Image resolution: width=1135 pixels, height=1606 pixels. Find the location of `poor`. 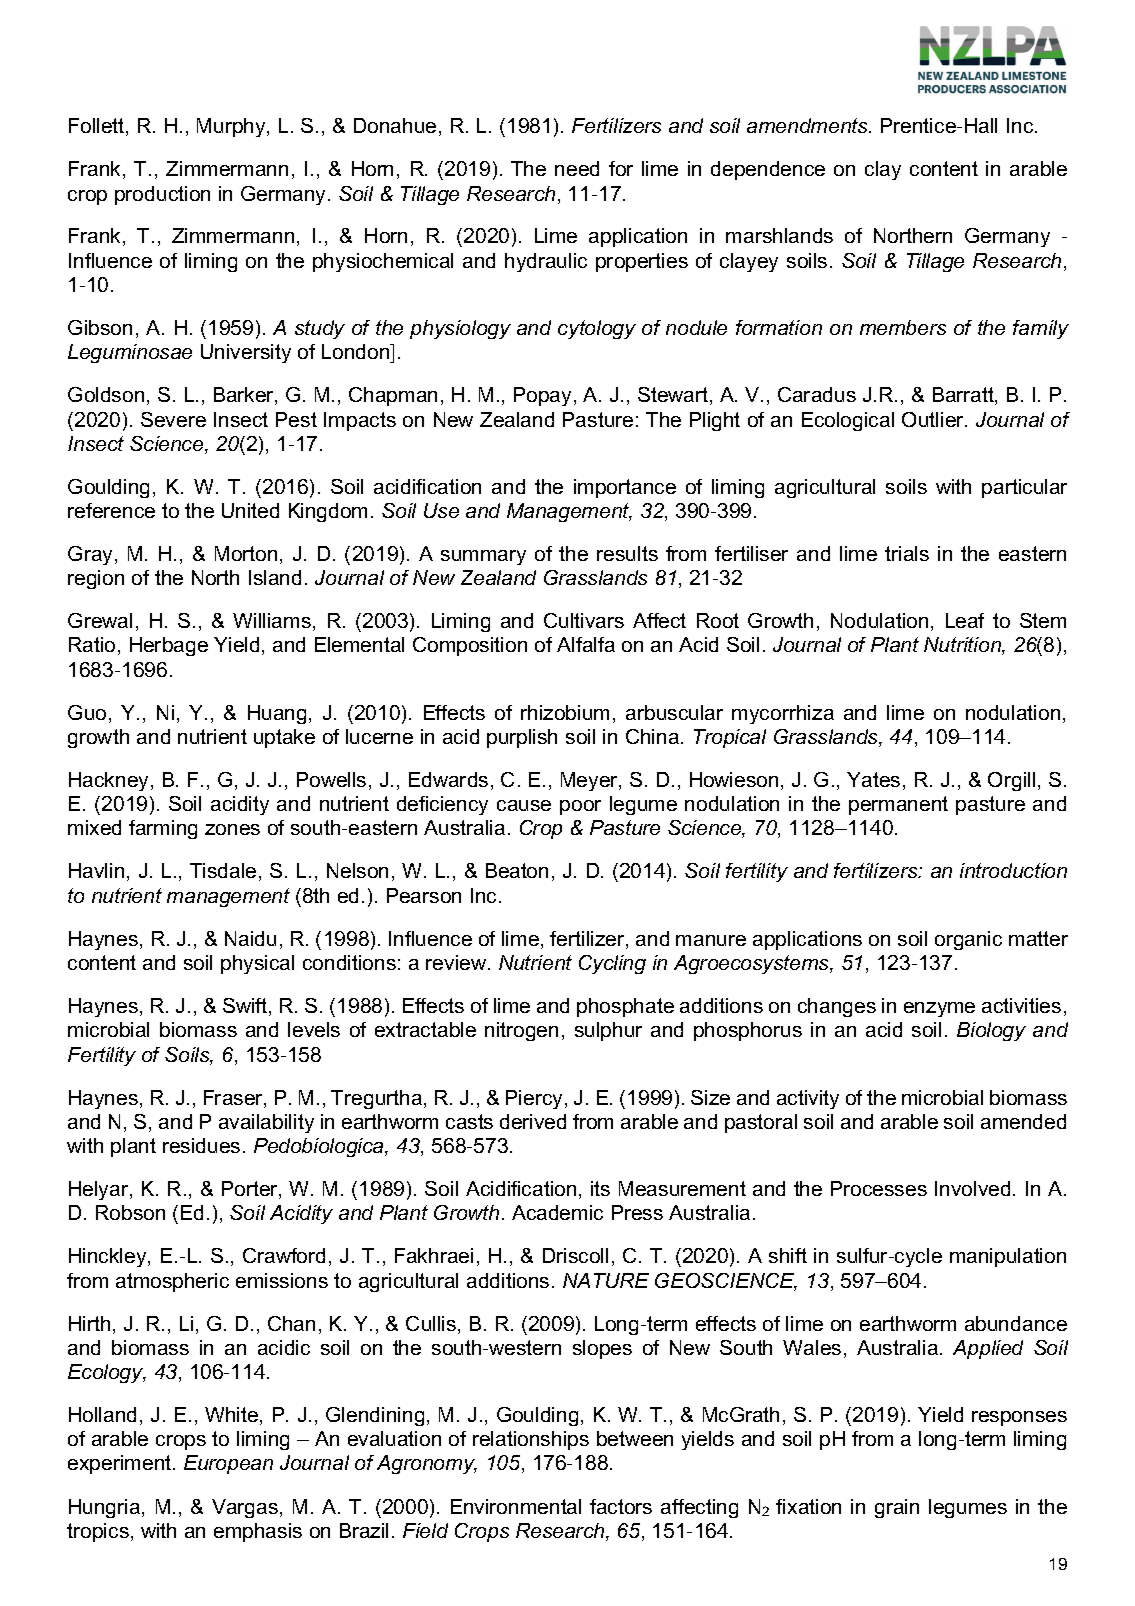

poor is located at coordinates (580, 807).
